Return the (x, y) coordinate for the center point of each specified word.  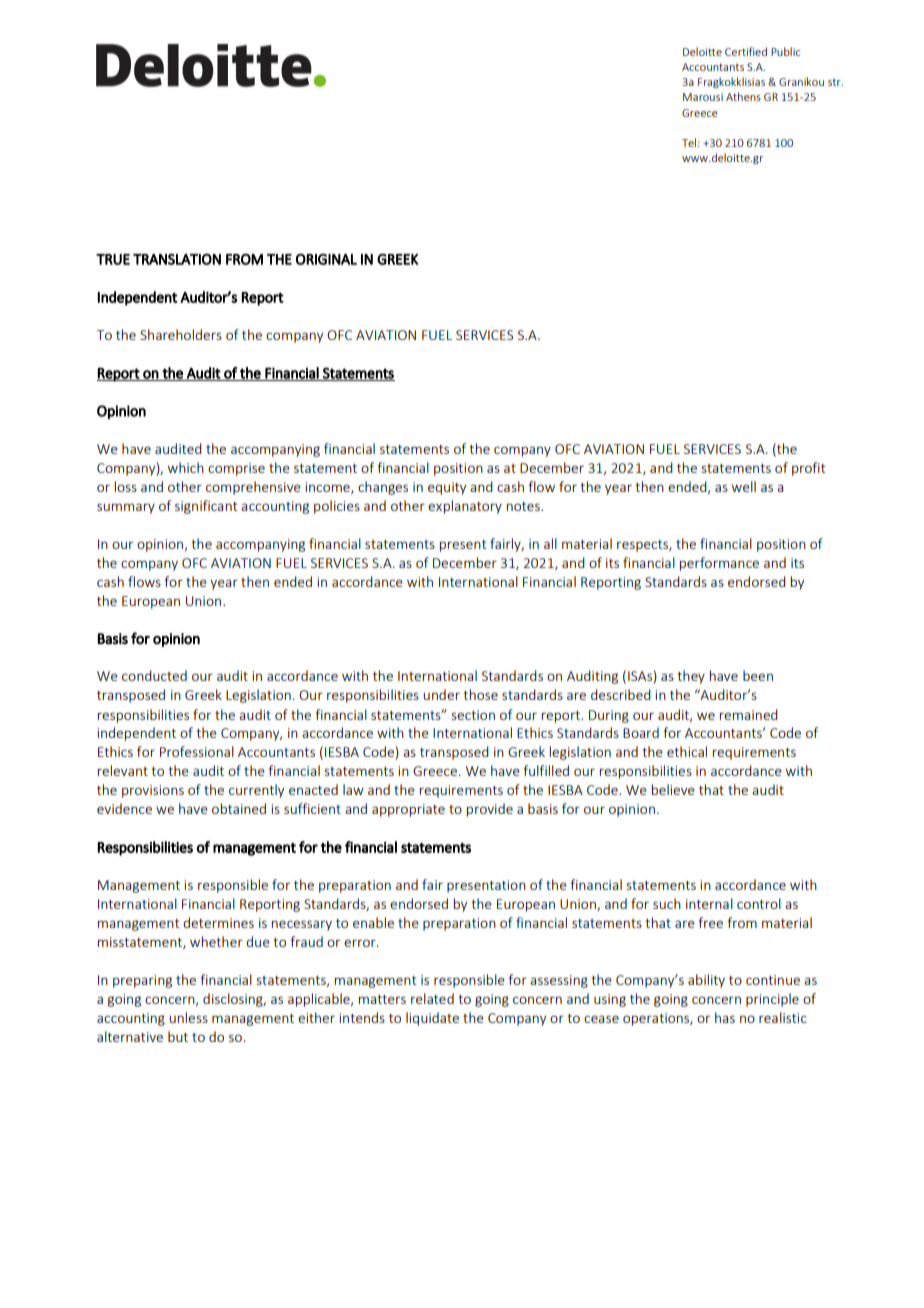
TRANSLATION (177, 259)
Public (785, 51)
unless (188, 1017)
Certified (746, 51)
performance (719, 564)
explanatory (465, 507)
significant (206, 507)
